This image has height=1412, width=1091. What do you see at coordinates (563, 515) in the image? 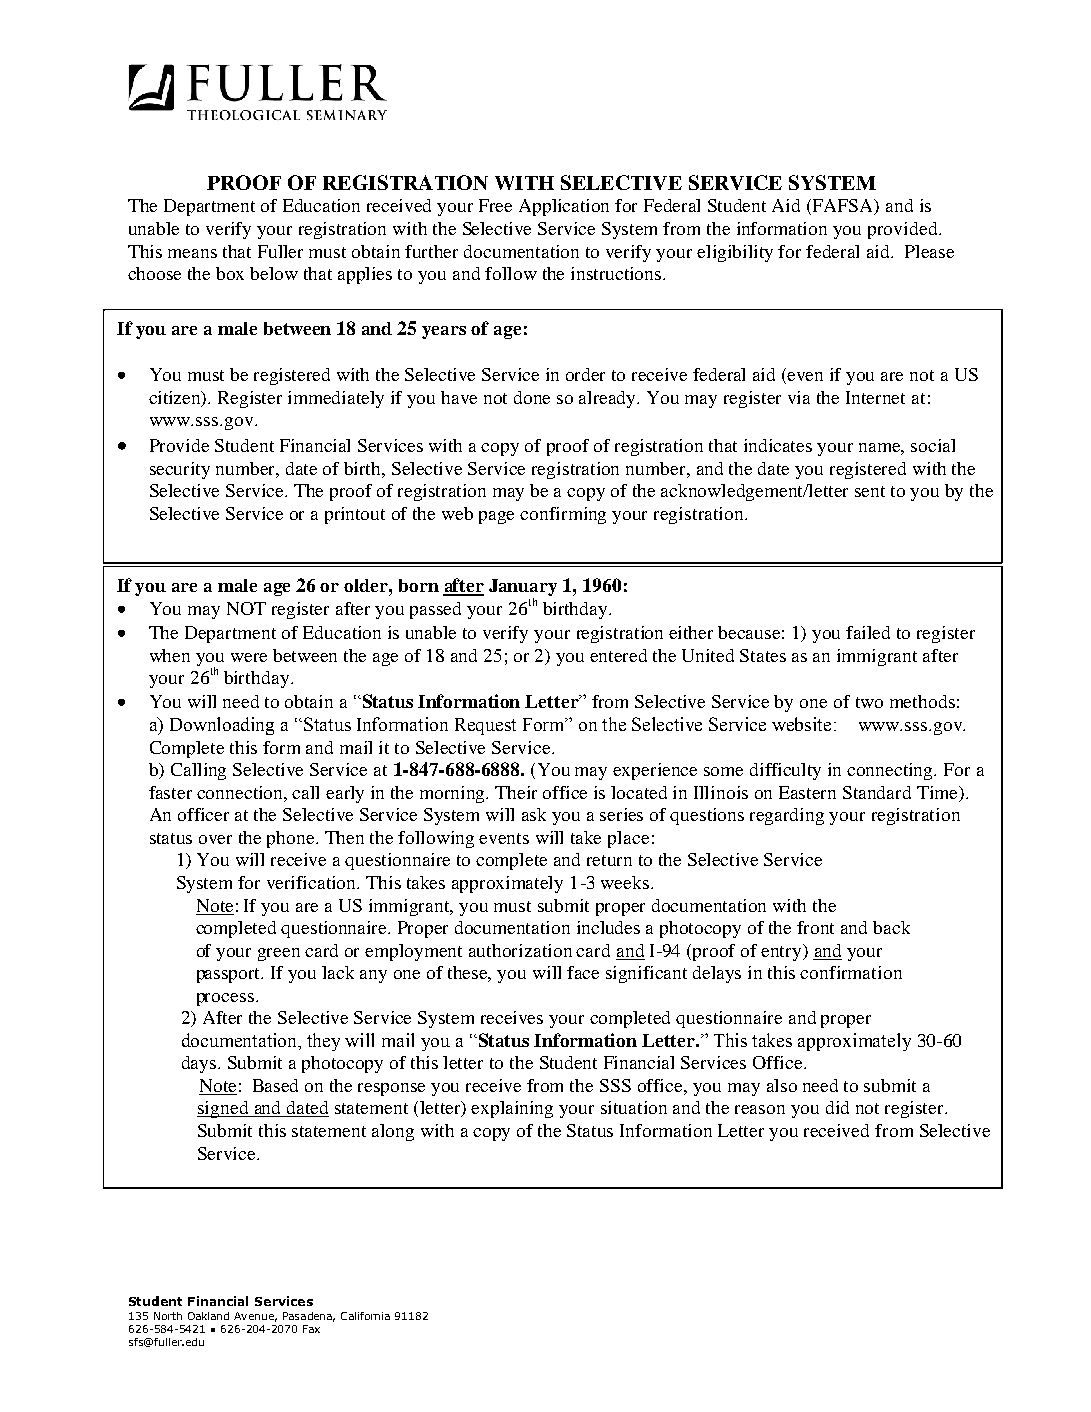
I see `confirming` at bounding box center [563, 515].
